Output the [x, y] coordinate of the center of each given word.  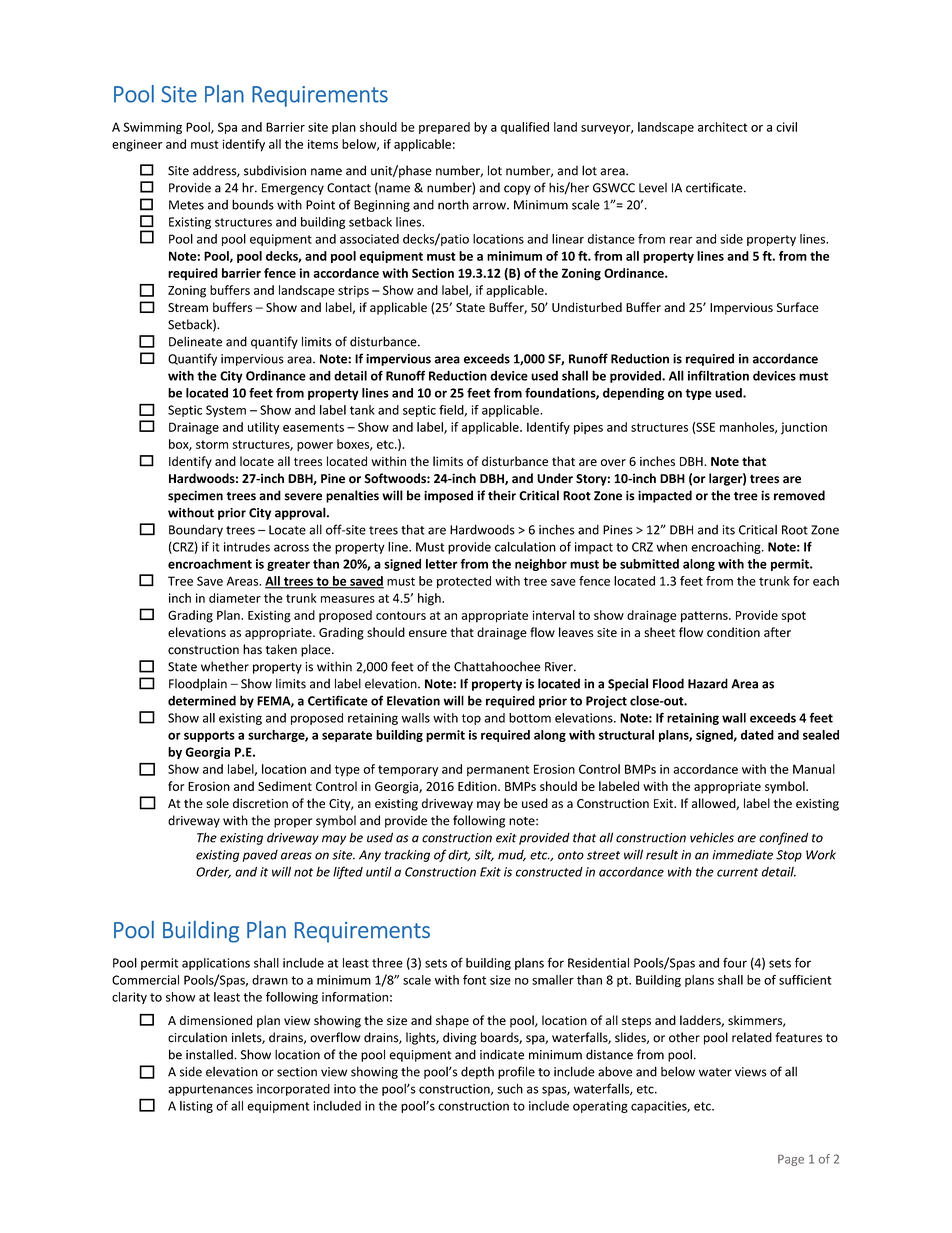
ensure [428, 633]
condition [733, 632]
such [510, 1088]
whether [225, 666]
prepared [444, 128]
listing [196, 1107]
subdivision [275, 170]
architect [722, 127]
